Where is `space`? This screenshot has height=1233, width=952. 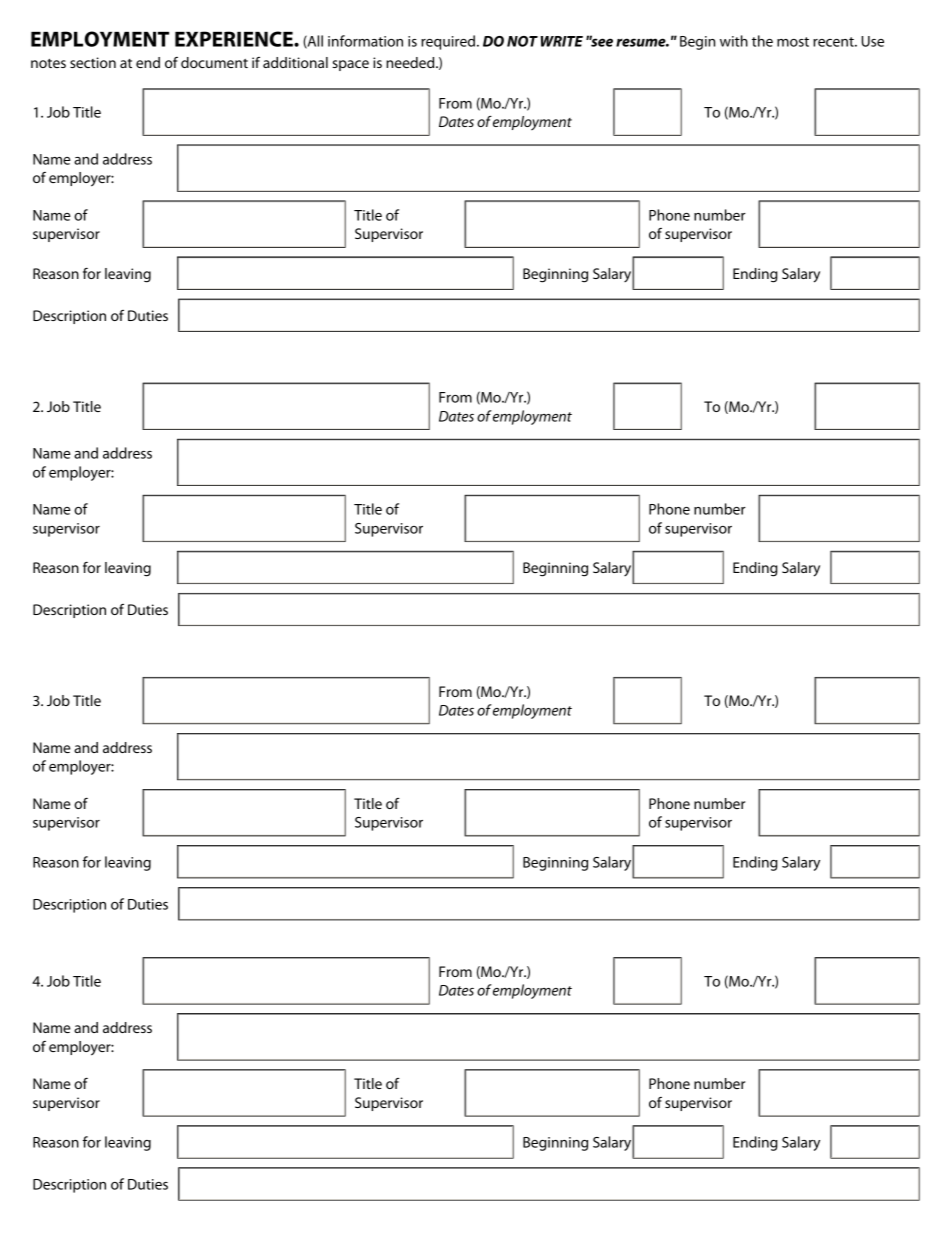 space is located at coordinates (350, 65).
